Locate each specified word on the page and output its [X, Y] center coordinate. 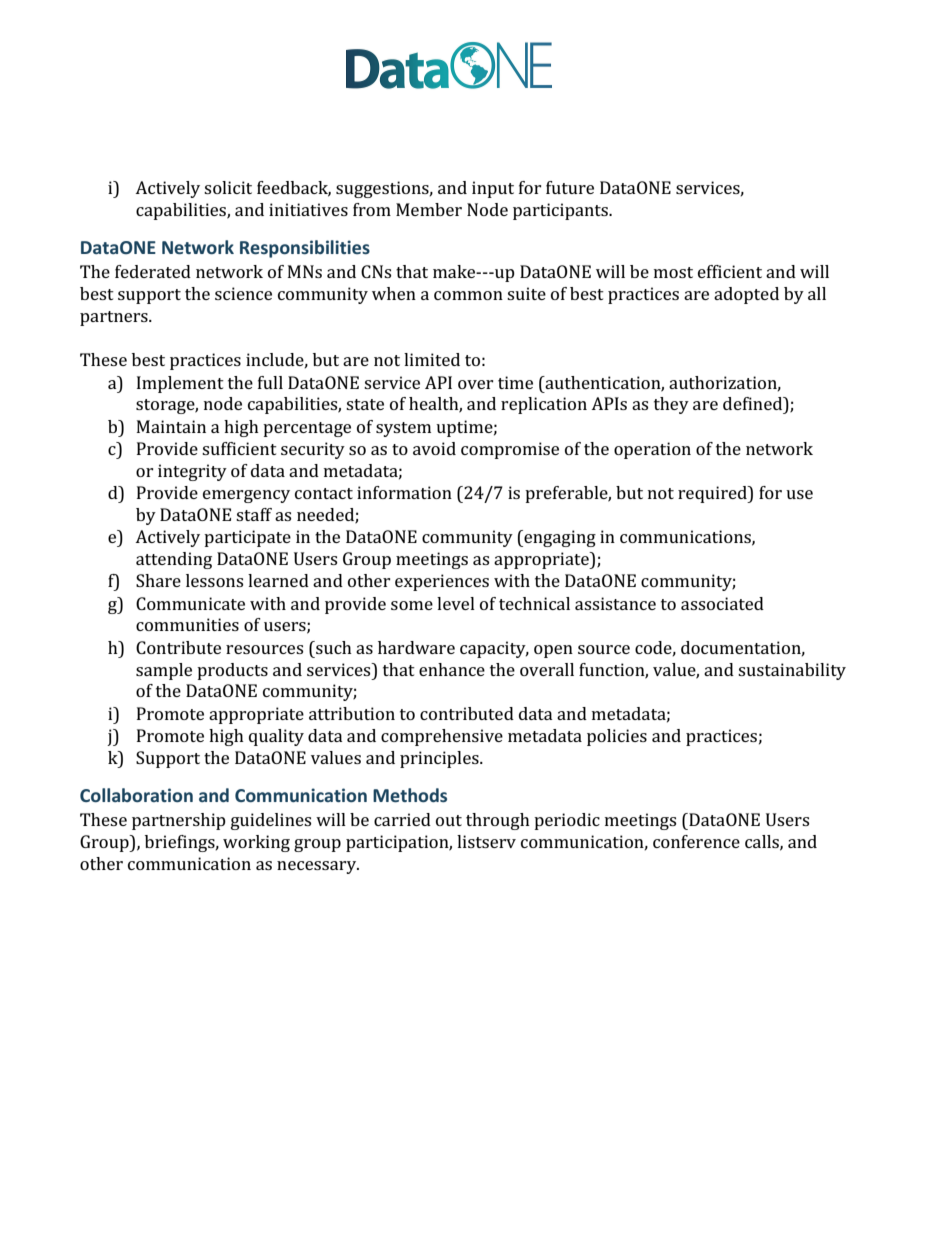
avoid [434, 448]
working [256, 843]
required [713, 494]
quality [276, 737]
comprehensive [442, 737]
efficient [730, 271]
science [243, 293]
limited [432, 359]
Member [429, 209]
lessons [214, 580]
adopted [746, 295]
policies [617, 737]
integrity [192, 472]
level [456, 603]
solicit [228, 187]
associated [722, 603]
